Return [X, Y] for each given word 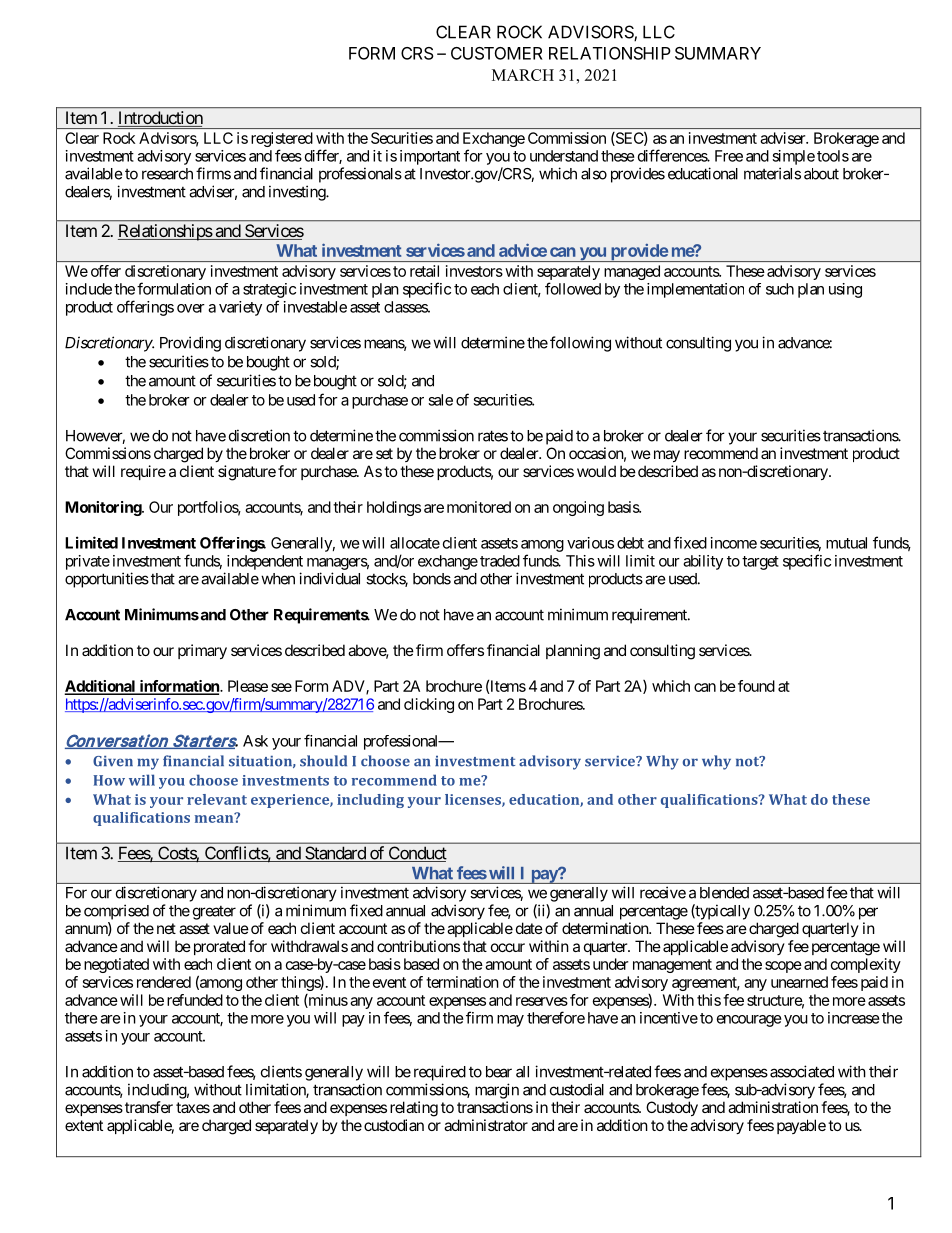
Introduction [160, 119]
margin [497, 1091]
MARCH [523, 75]
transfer [149, 1107]
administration [773, 1107]
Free [729, 156]
